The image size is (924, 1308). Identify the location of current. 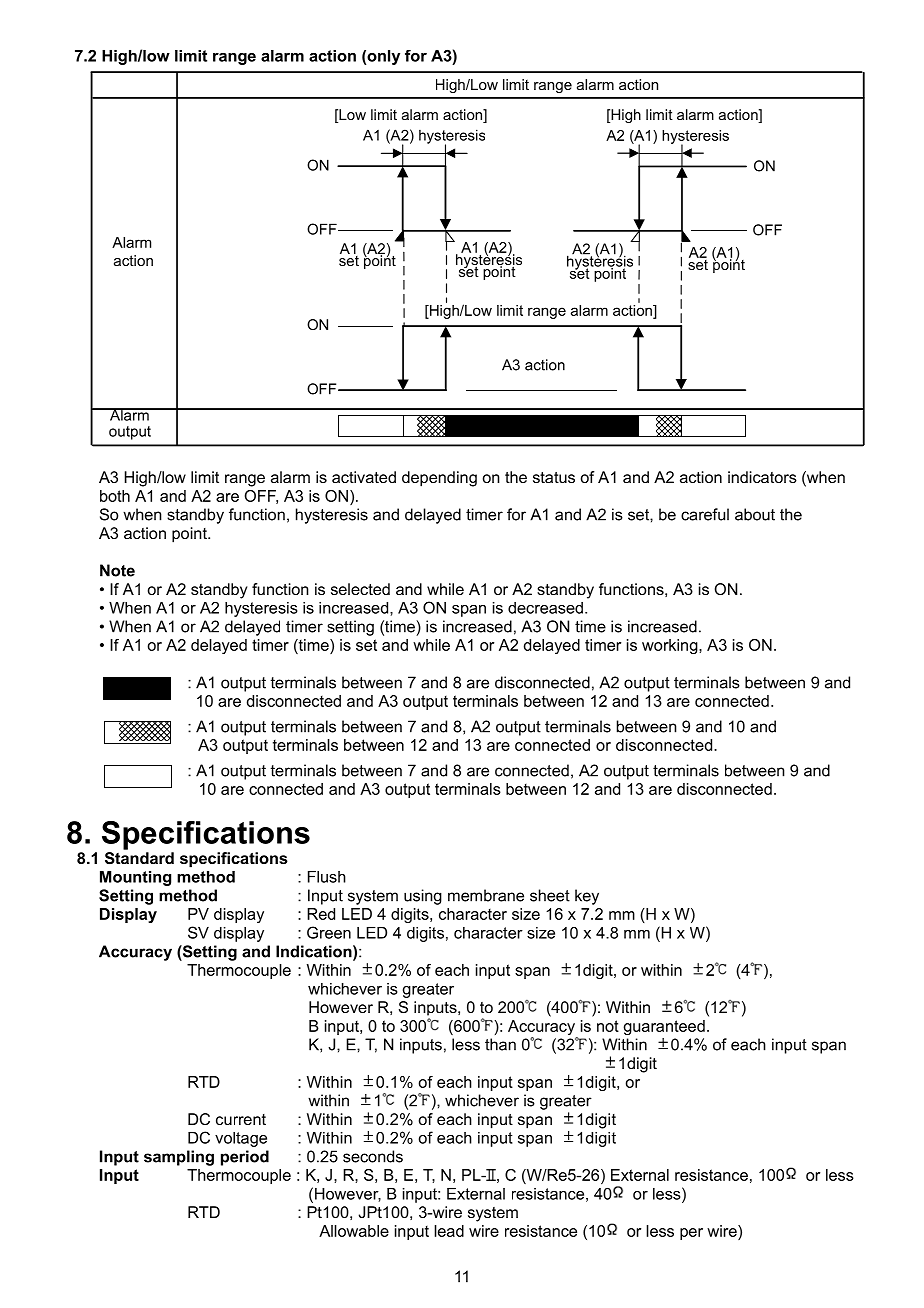
(241, 1119).
